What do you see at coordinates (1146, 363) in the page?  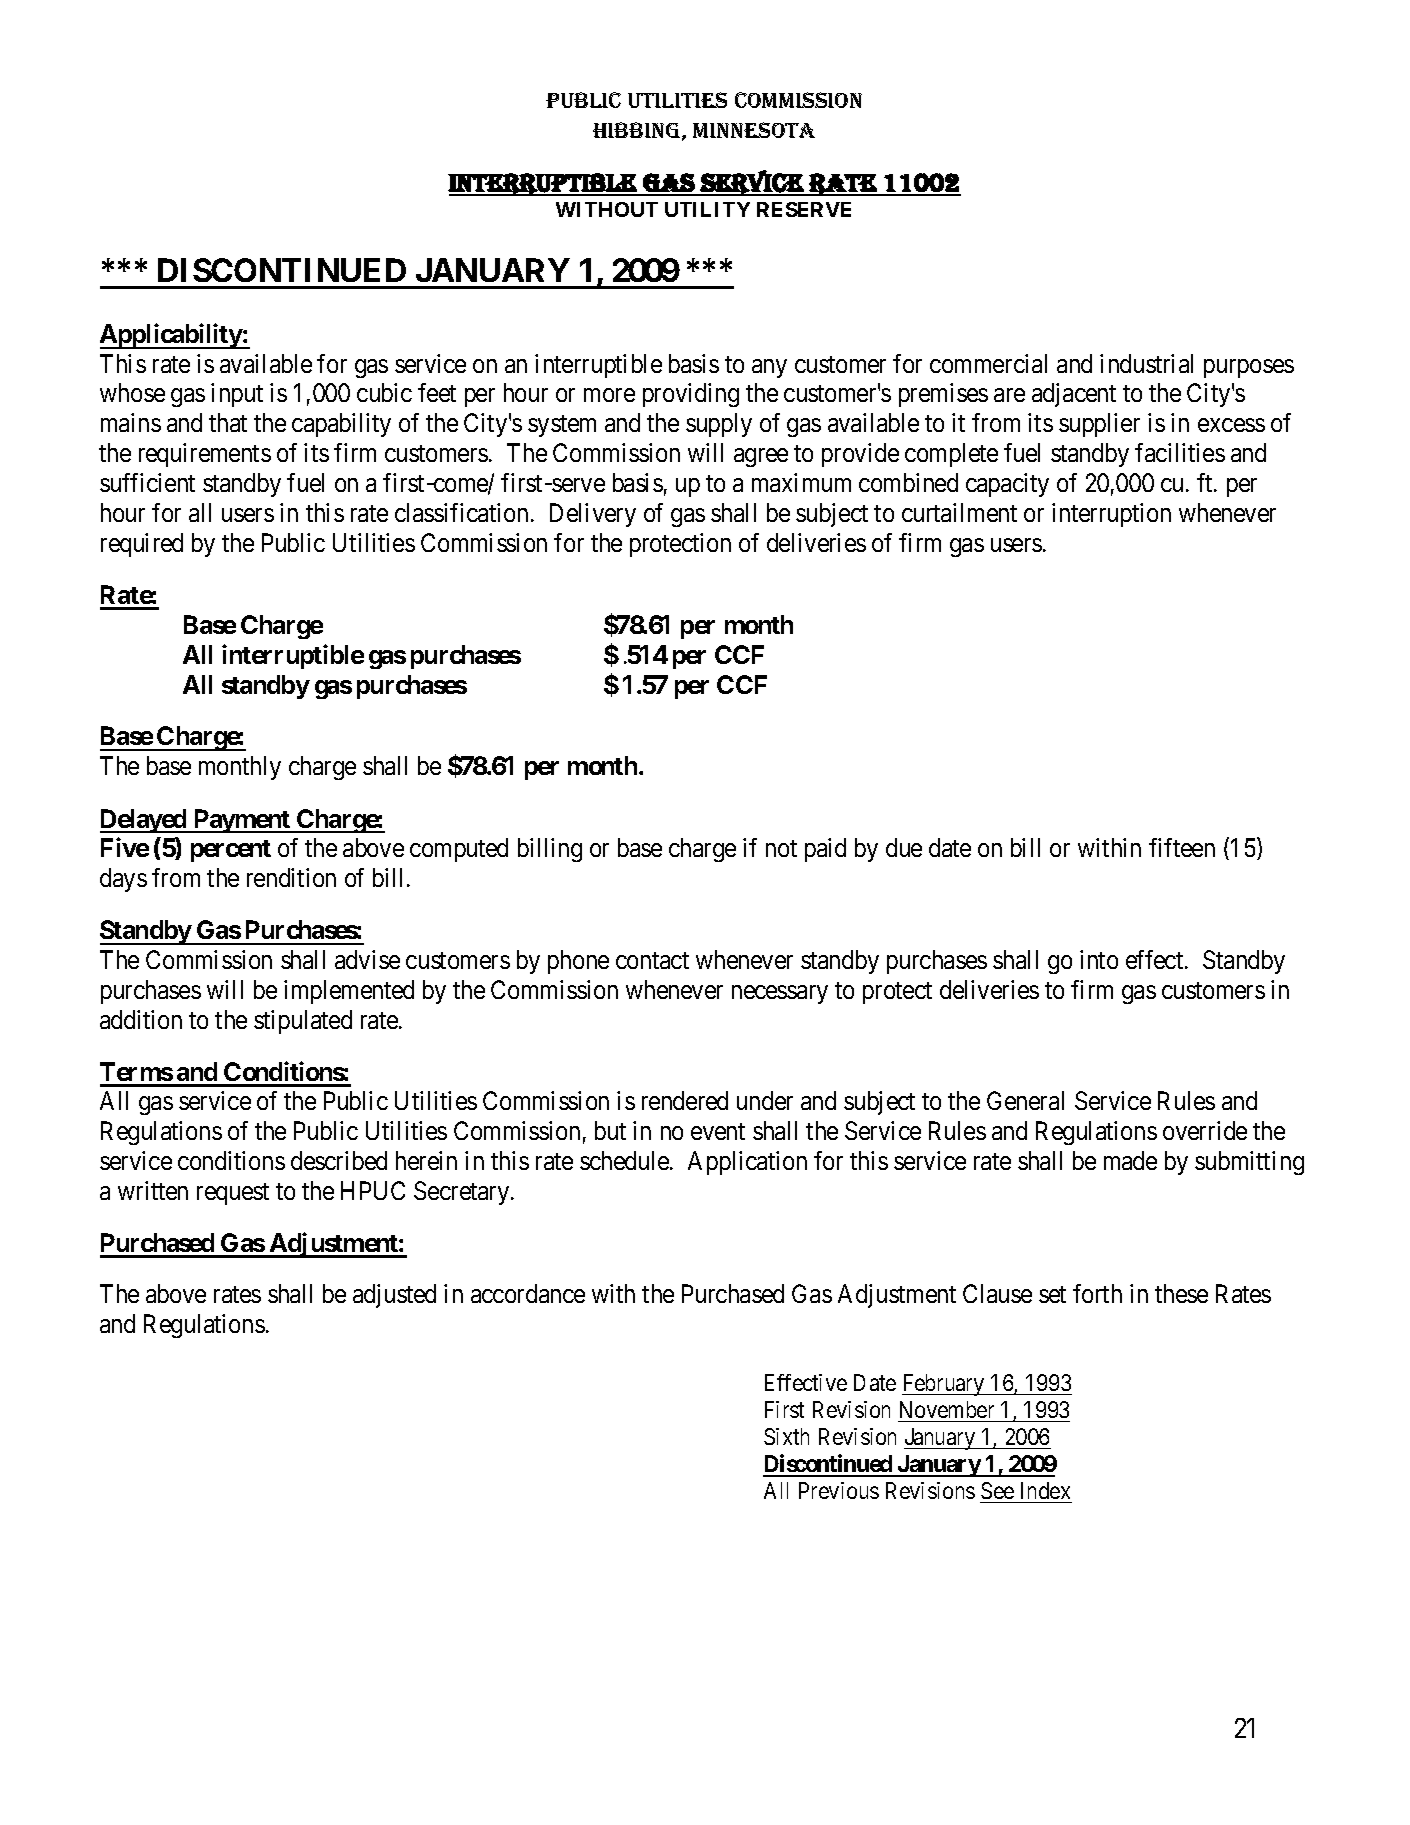 I see `industrial` at bounding box center [1146, 363].
